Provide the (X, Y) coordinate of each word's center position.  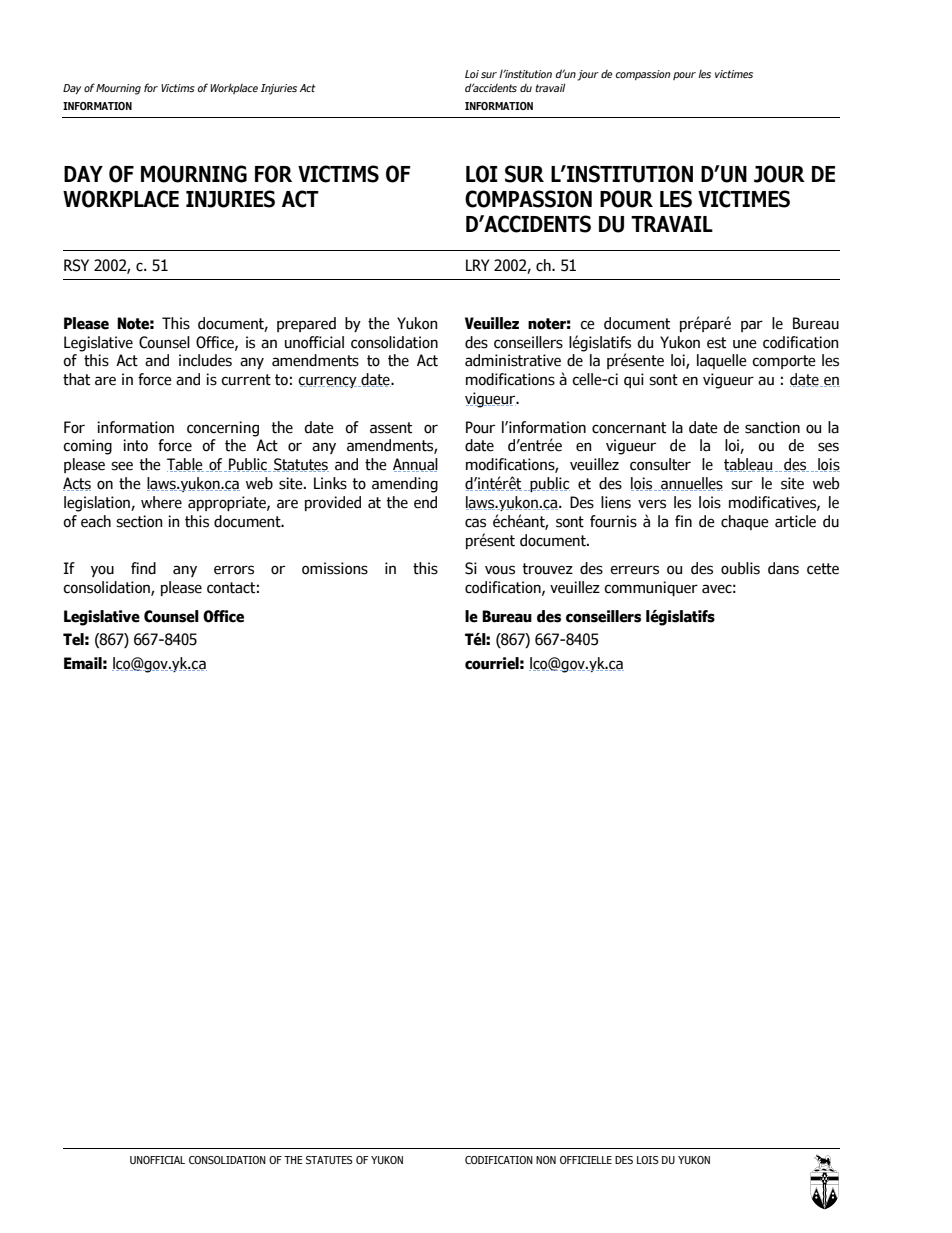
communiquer (651, 588)
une (745, 344)
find (143, 568)
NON (546, 1160)
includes (205, 360)
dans (783, 568)
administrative (513, 360)
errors (234, 570)
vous (500, 570)
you (102, 571)
